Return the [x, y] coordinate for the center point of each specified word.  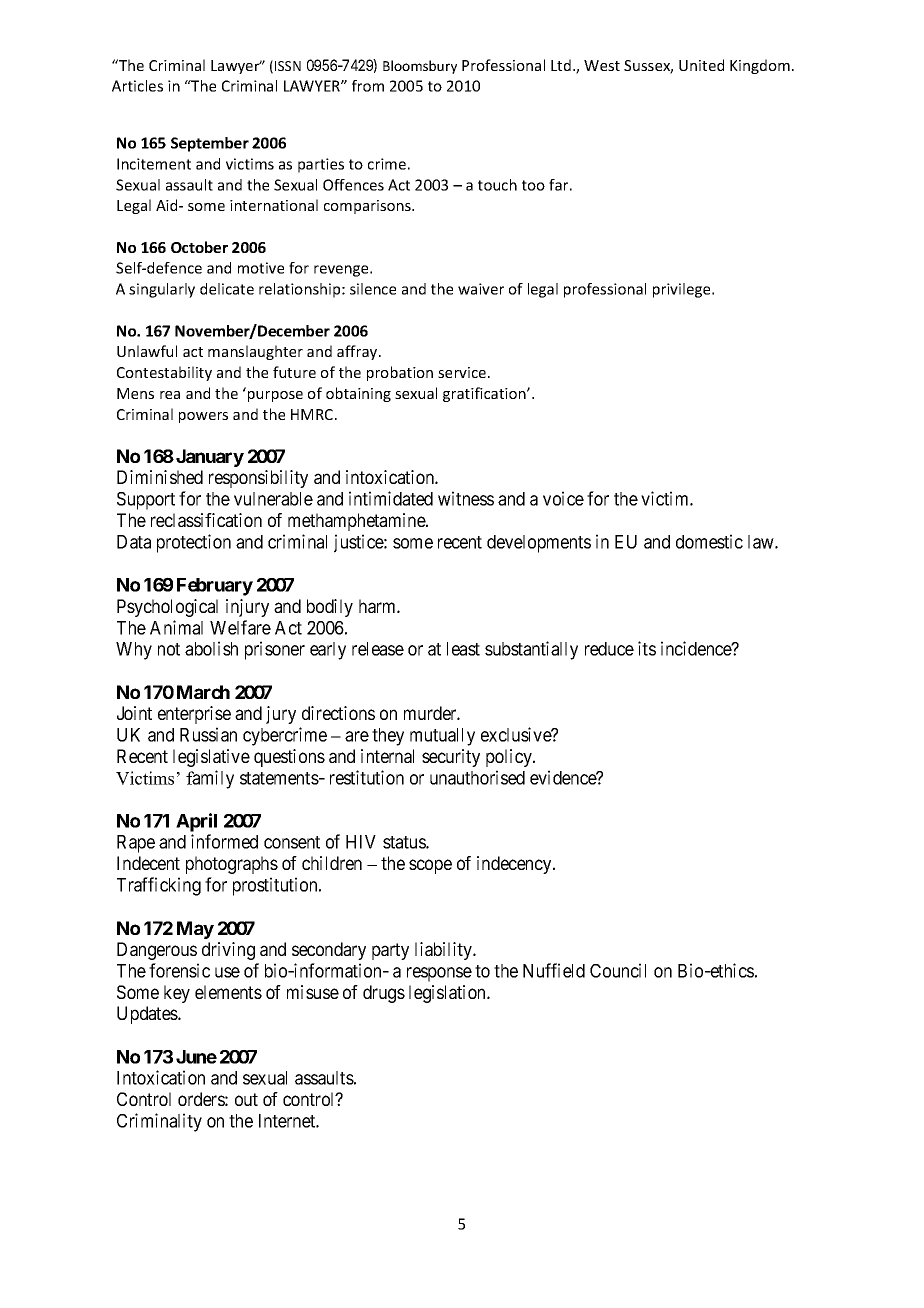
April [196, 822]
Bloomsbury [420, 67]
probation [400, 373]
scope [430, 866]
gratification [485, 394]
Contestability [164, 373]
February [215, 587]
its [647, 648]
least [463, 649]
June [196, 1057]
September [210, 144]
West [602, 65]
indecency [515, 865]
